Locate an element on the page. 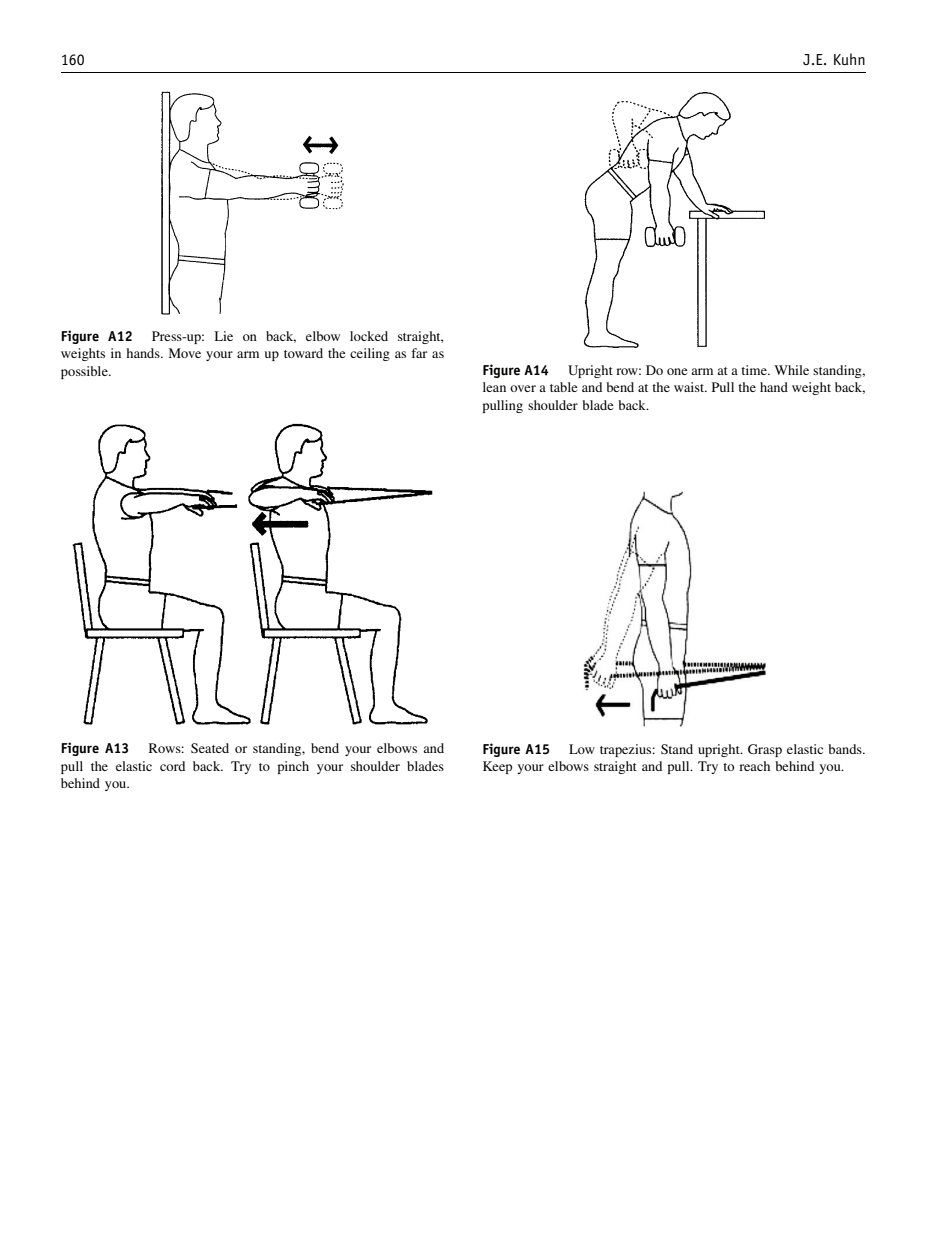 The width and height of the image is (952, 1256). While is located at coordinates (791, 370).
